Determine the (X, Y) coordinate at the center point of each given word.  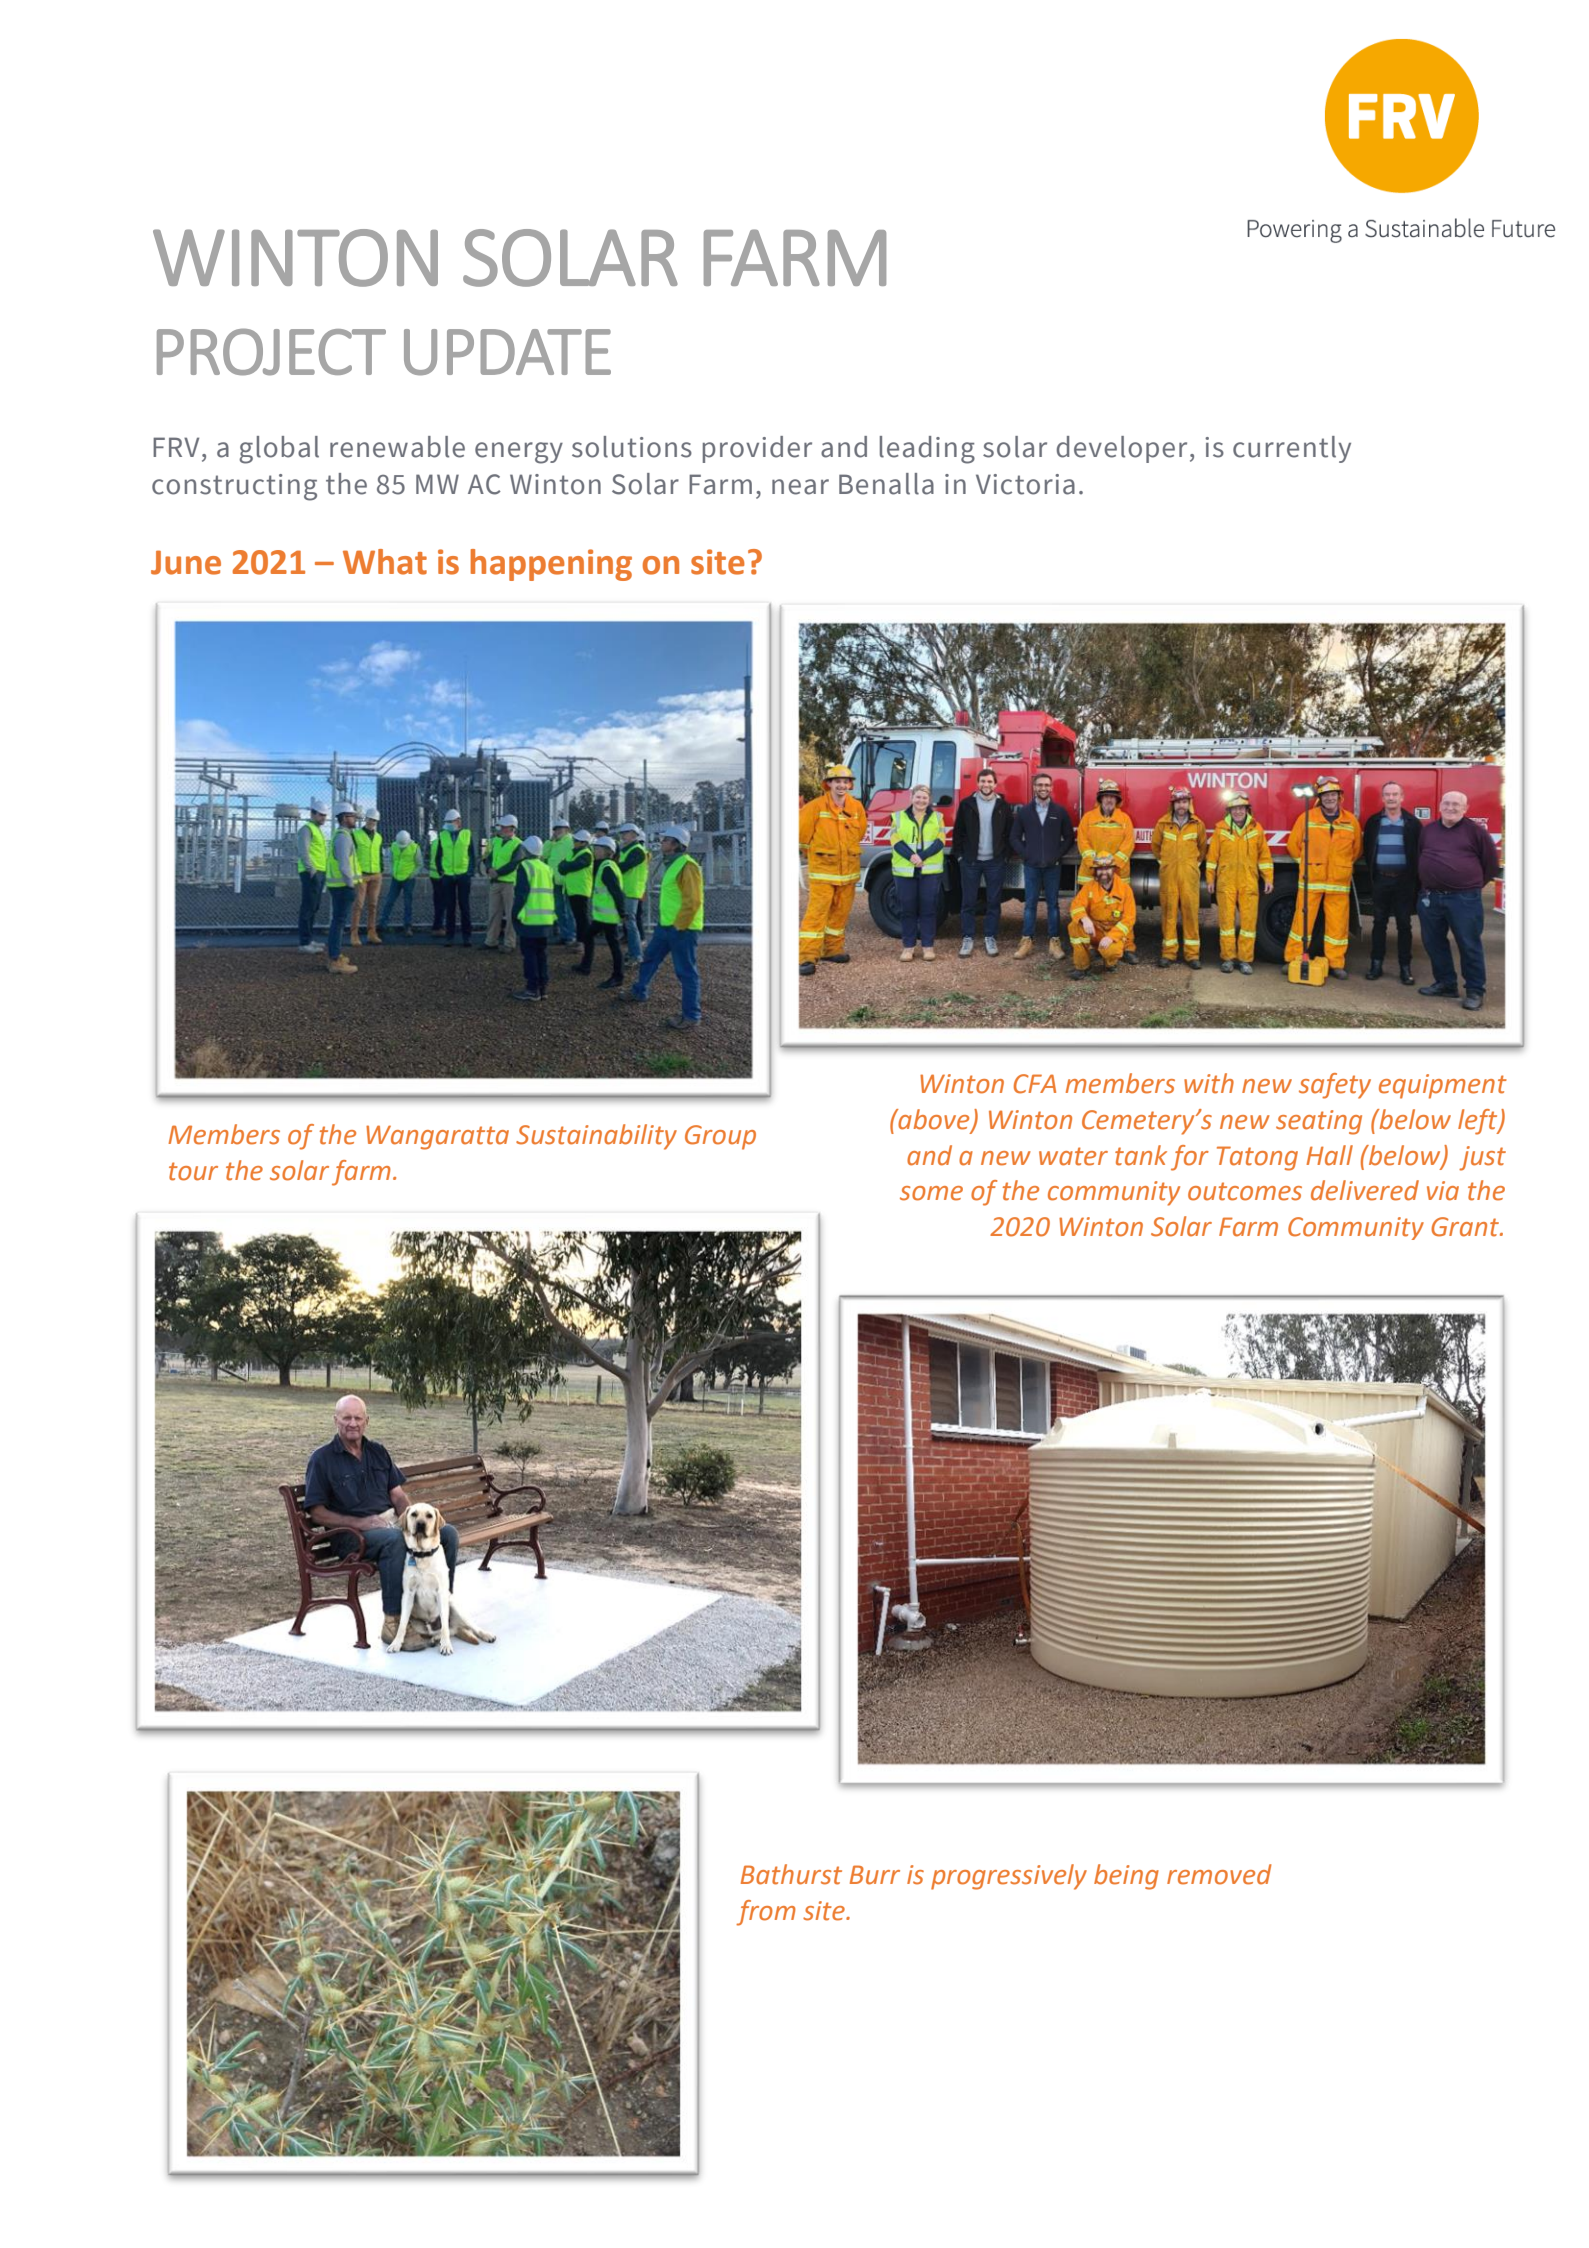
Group (720, 1137)
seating (1319, 1122)
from (766, 1913)
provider (757, 449)
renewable (397, 447)
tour (193, 1171)
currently (1292, 449)
